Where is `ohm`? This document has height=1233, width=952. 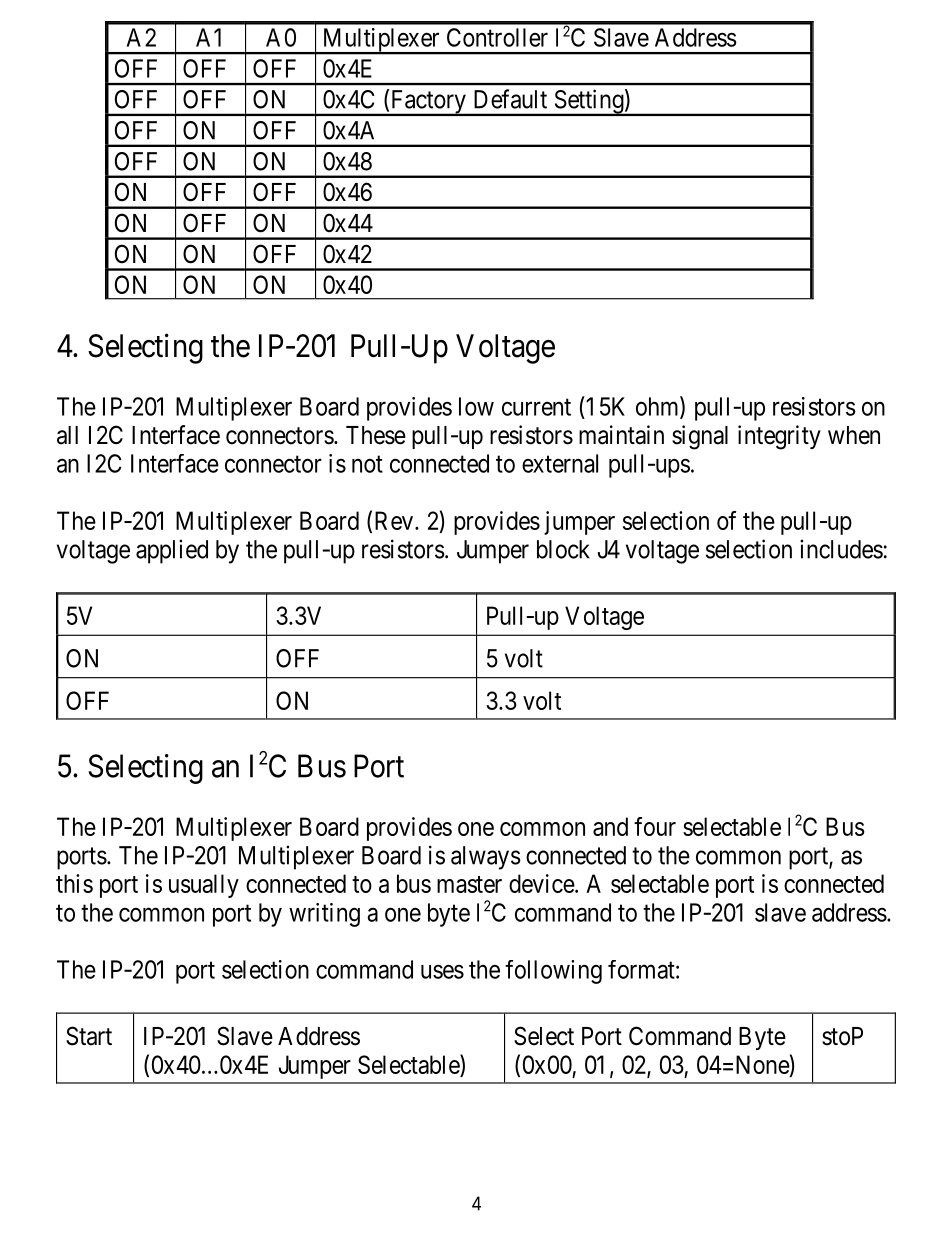 ohm is located at coordinates (658, 407).
